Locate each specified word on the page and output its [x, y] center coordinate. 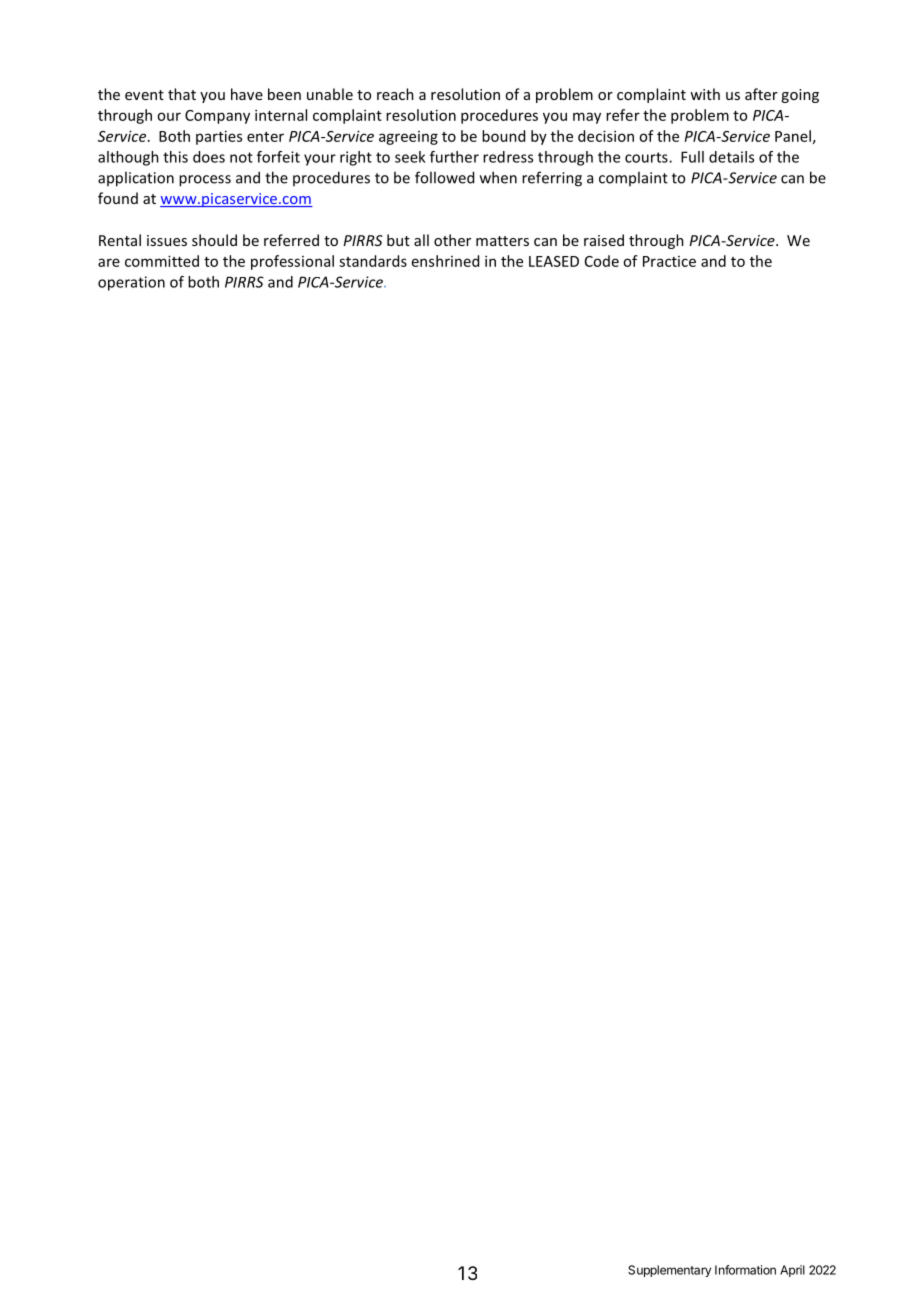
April [792, 1271]
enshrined [445, 261]
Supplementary [669, 1271]
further [454, 157]
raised [604, 240]
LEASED [554, 261]
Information [745, 1270]
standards [373, 261]
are [109, 262]
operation [131, 283]
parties [219, 137]
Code [602, 261]
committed [162, 261]
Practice [669, 261]
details [731, 157]
